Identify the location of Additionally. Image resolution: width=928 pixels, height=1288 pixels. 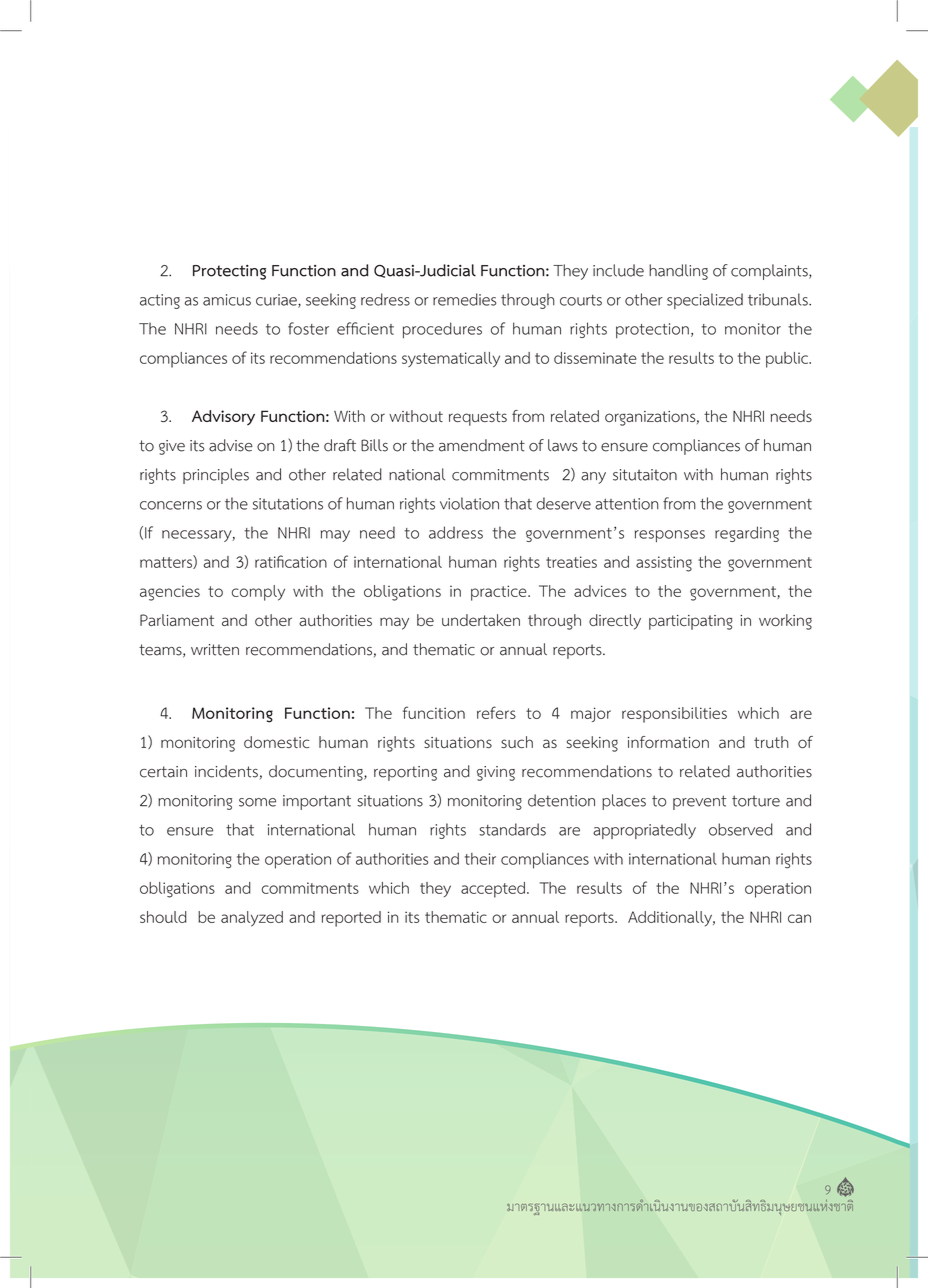
(671, 919).
